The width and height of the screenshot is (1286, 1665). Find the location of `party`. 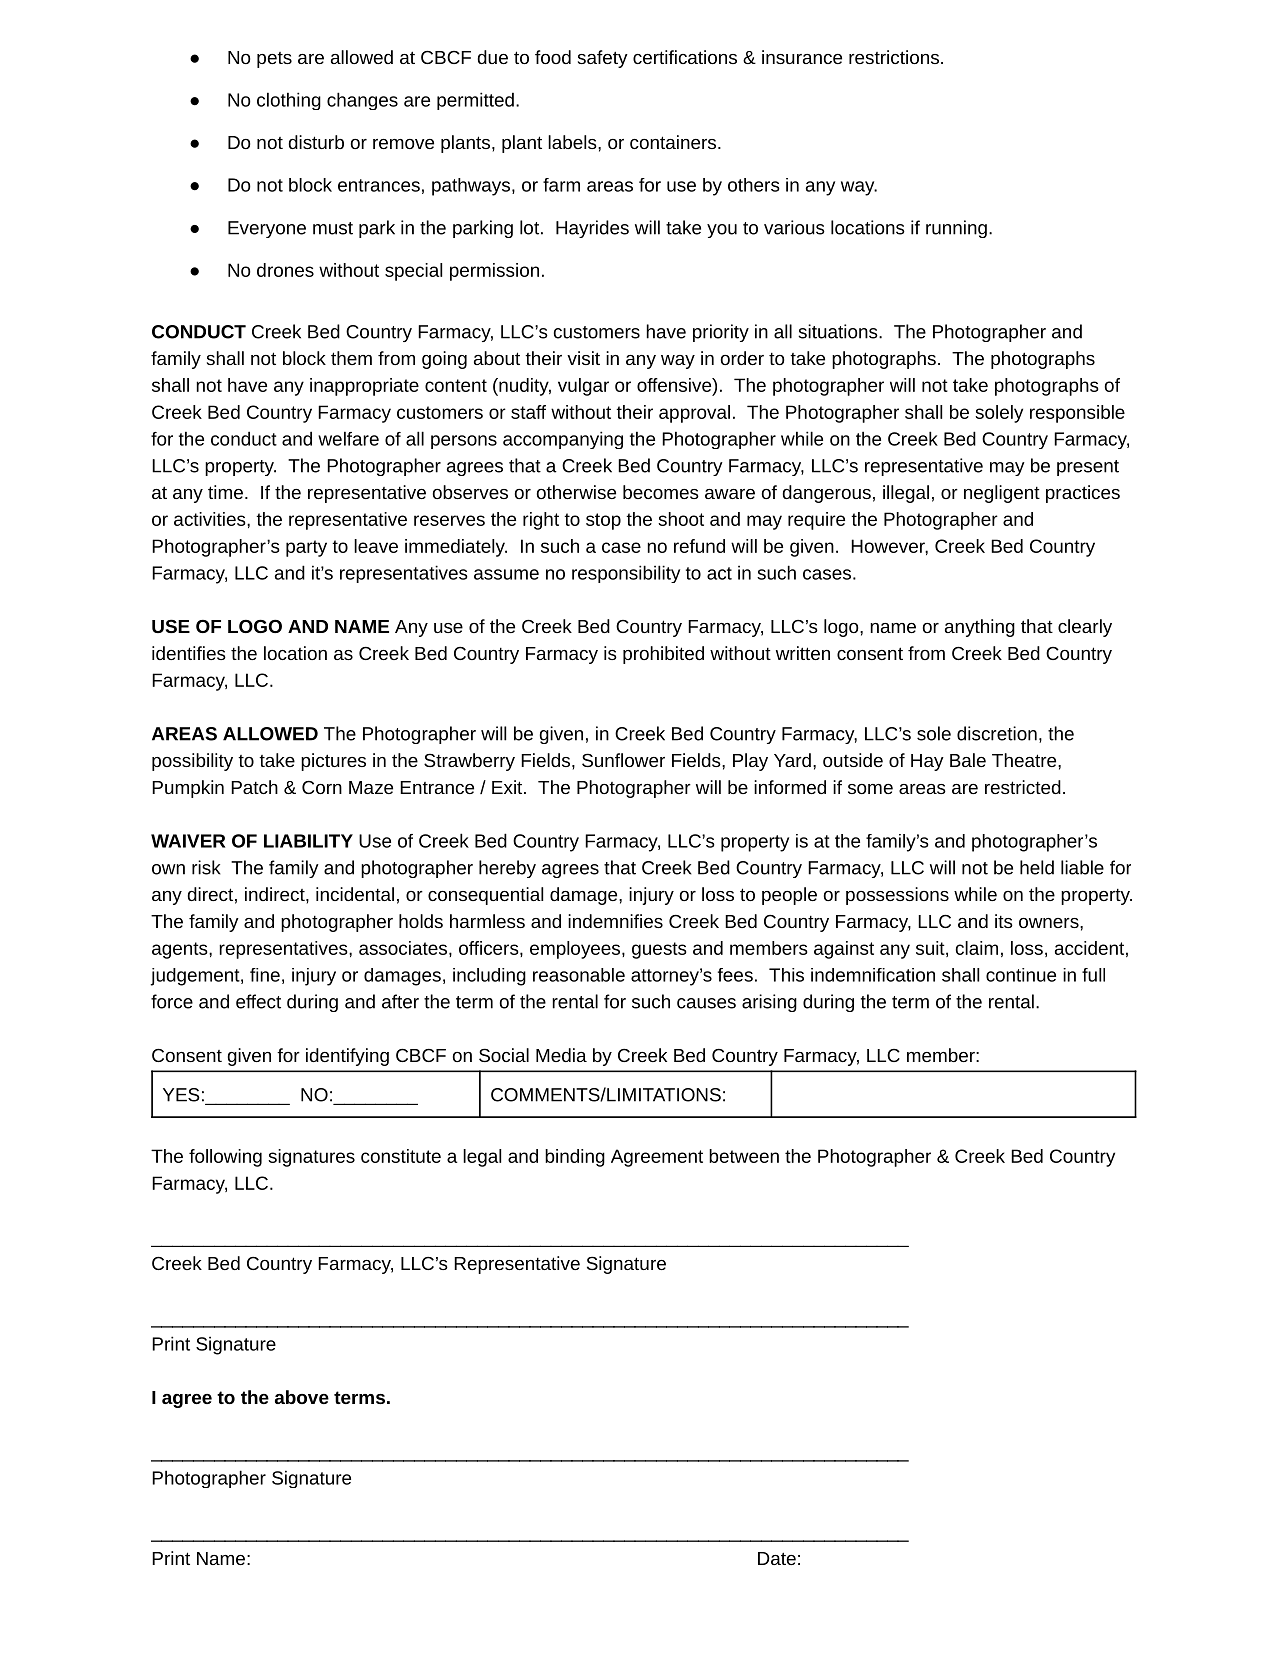

party is located at coordinates (306, 548).
